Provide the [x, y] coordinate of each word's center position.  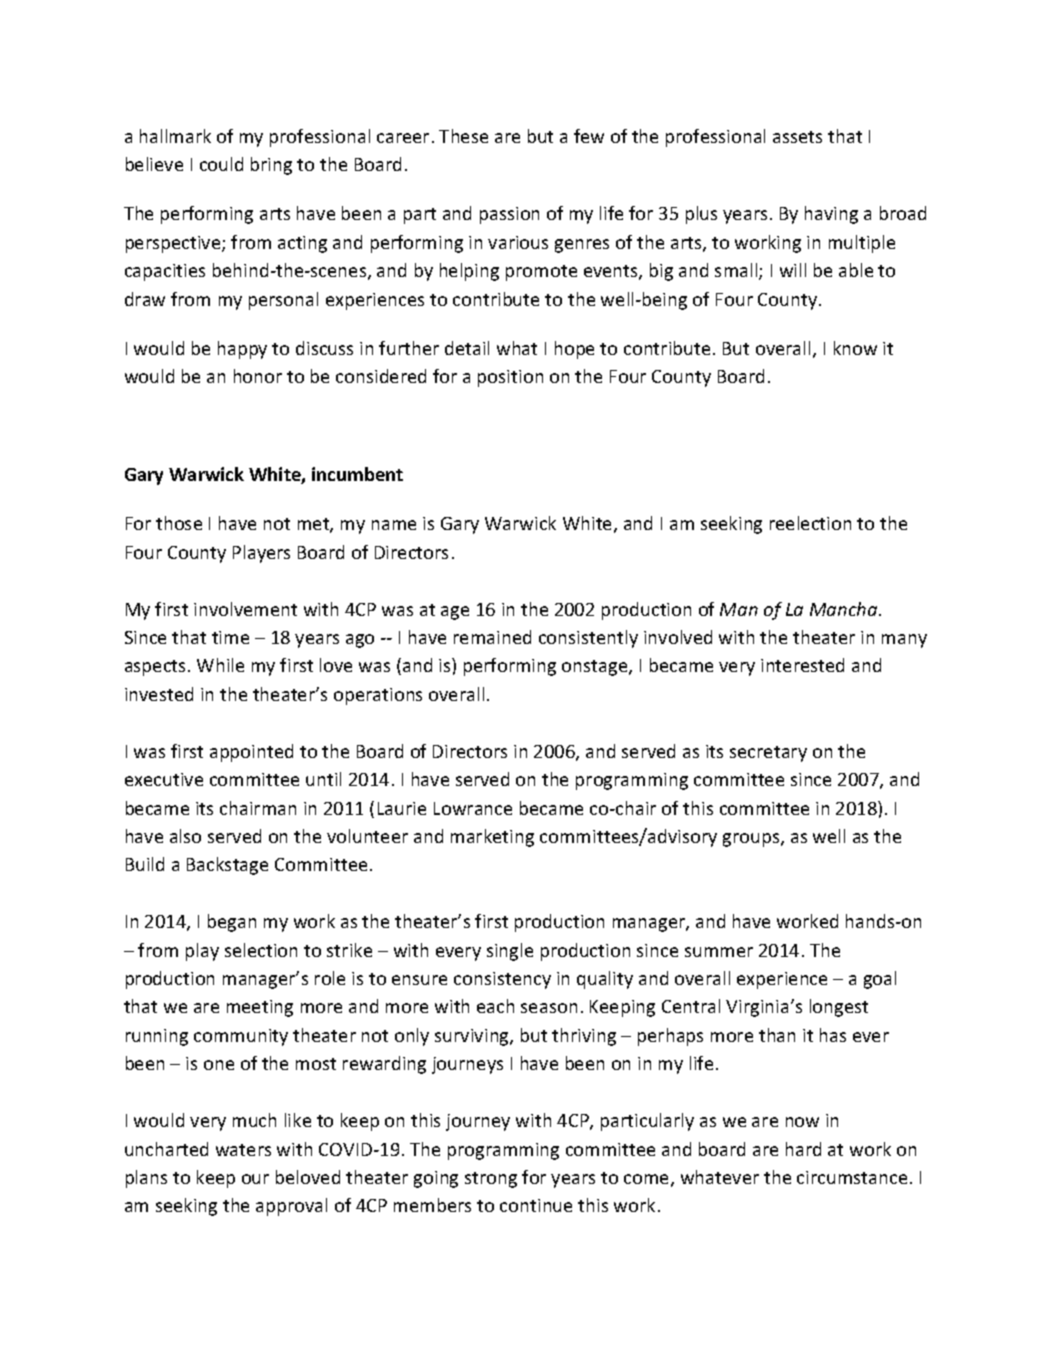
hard [803, 1149]
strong [491, 1180]
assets [797, 137]
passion [509, 215]
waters [243, 1150]
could [221, 164]
